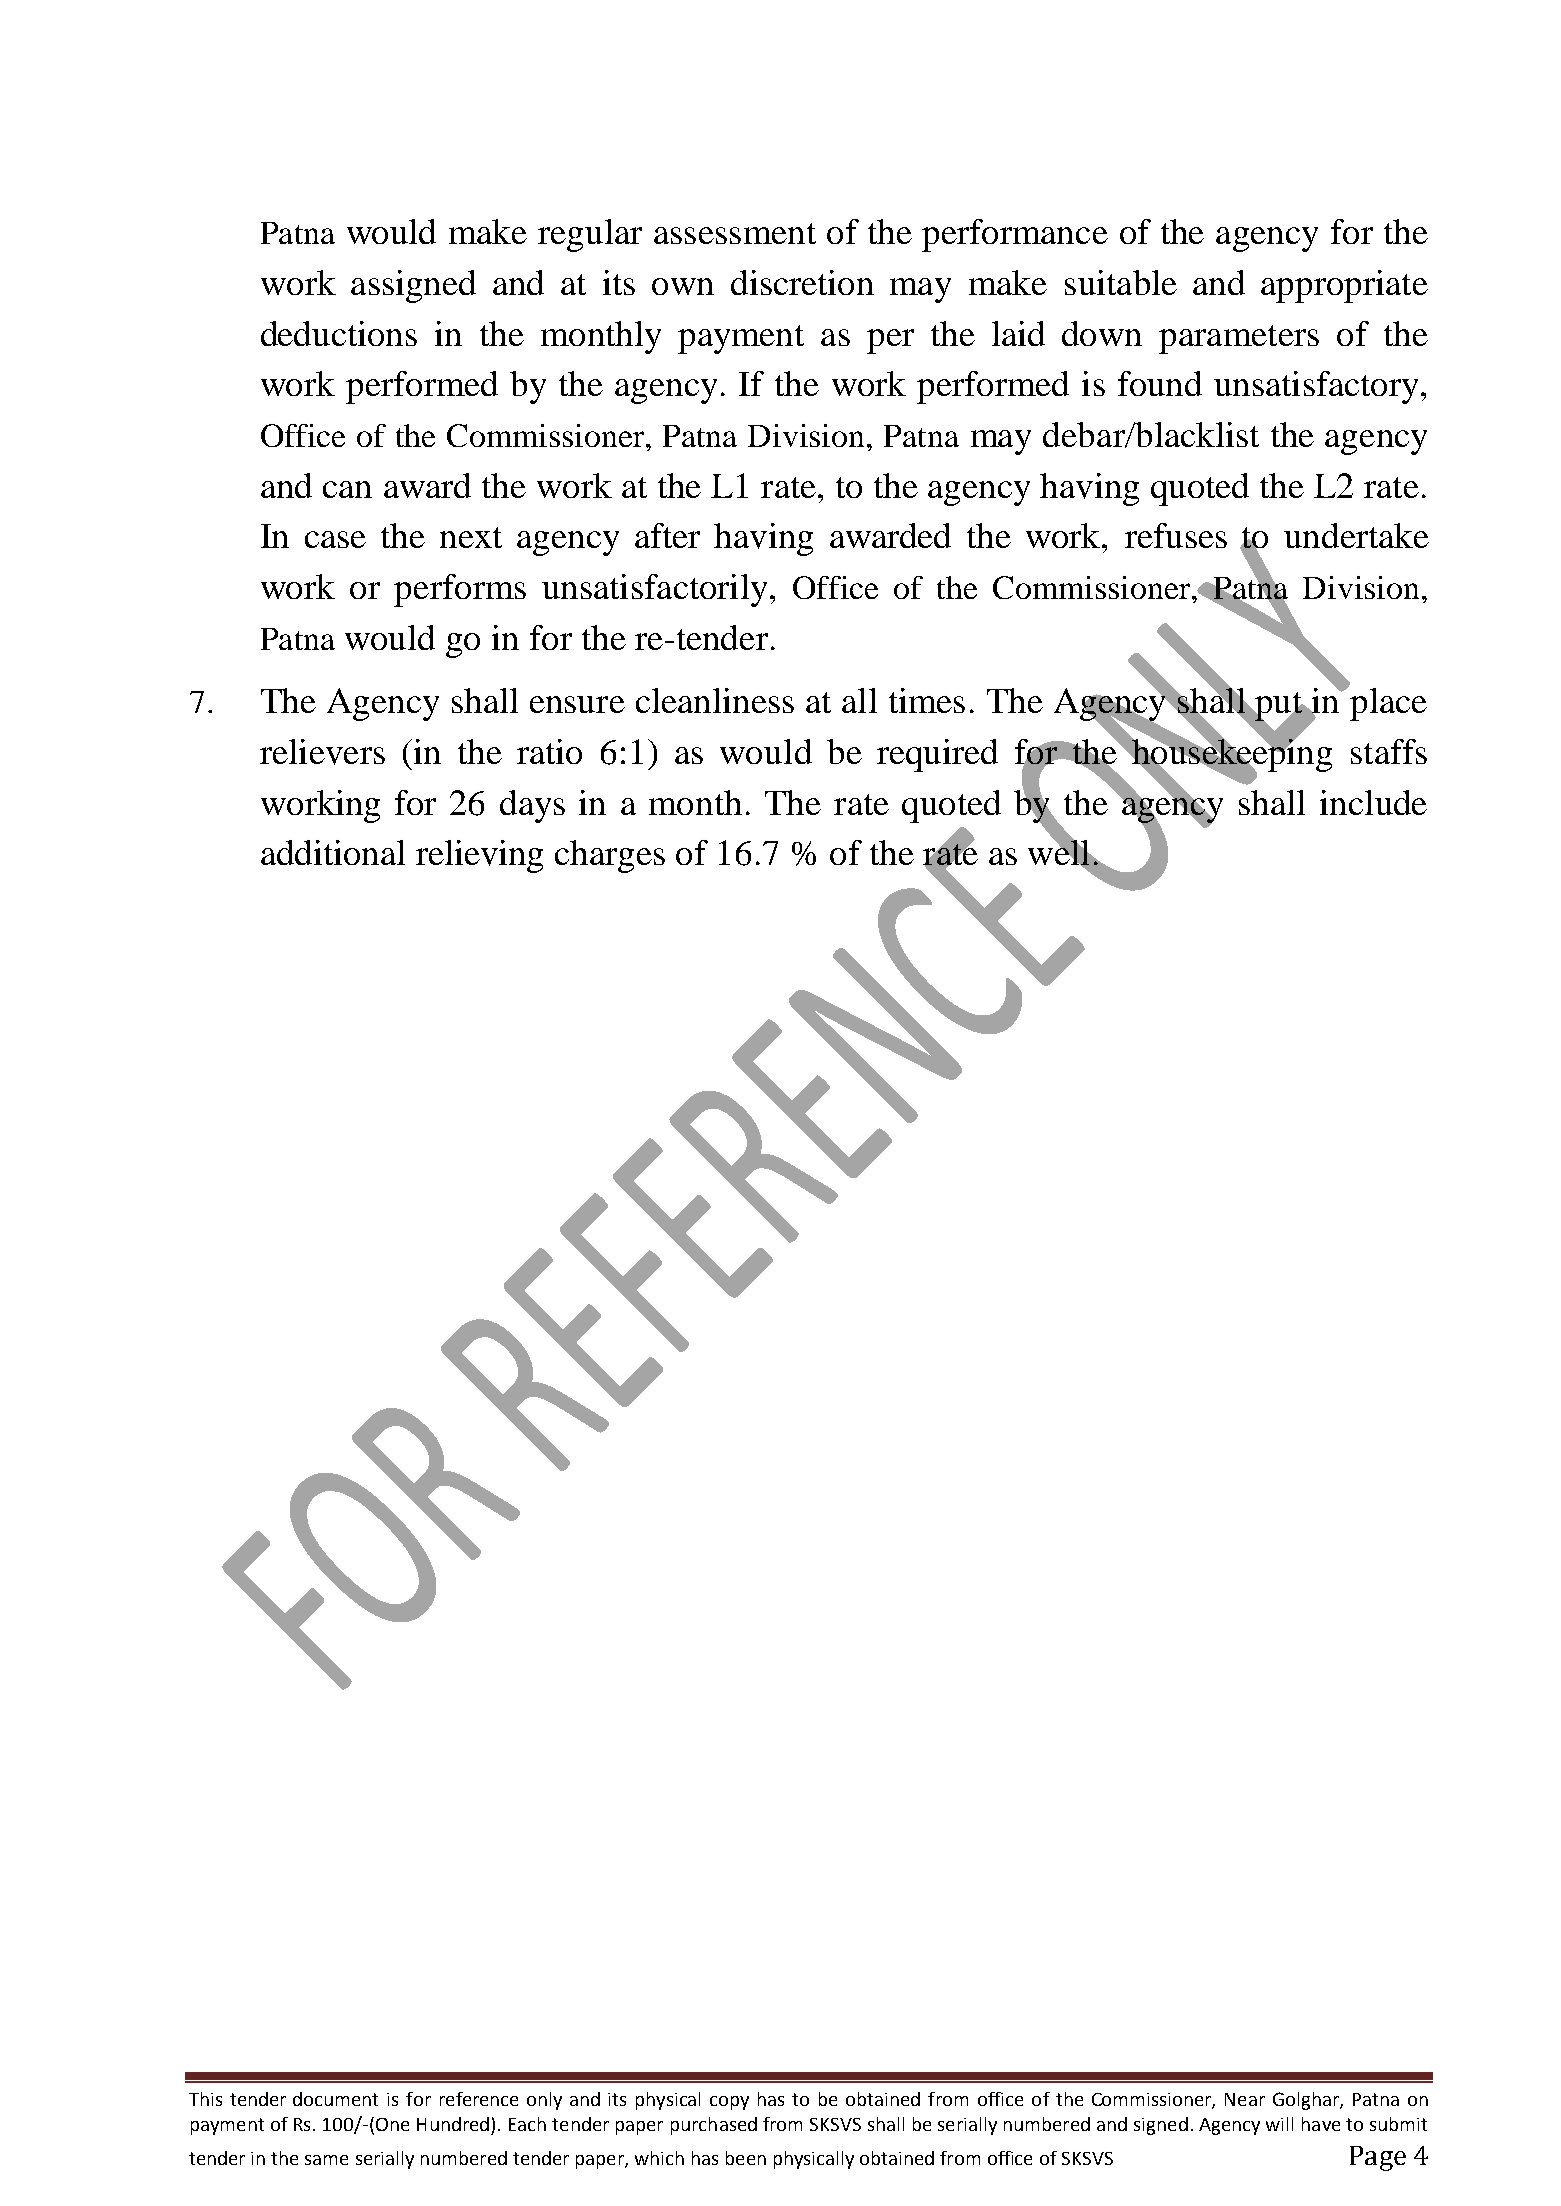  What do you see at coordinates (1373, 802) in the document?
I see `include` at bounding box center [1373, 802].
